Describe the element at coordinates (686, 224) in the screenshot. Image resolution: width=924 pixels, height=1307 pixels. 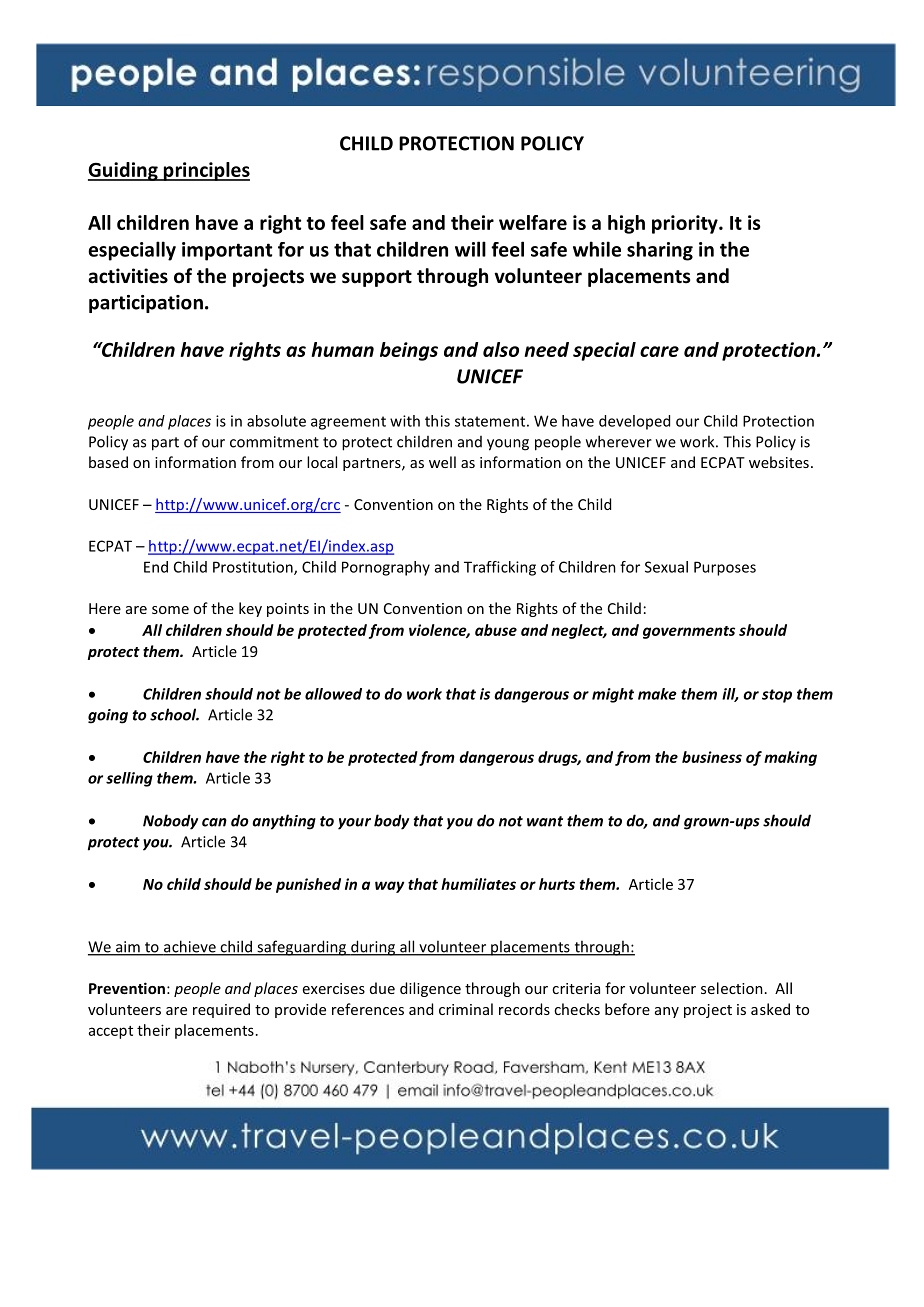
I see `priority` at that location.
